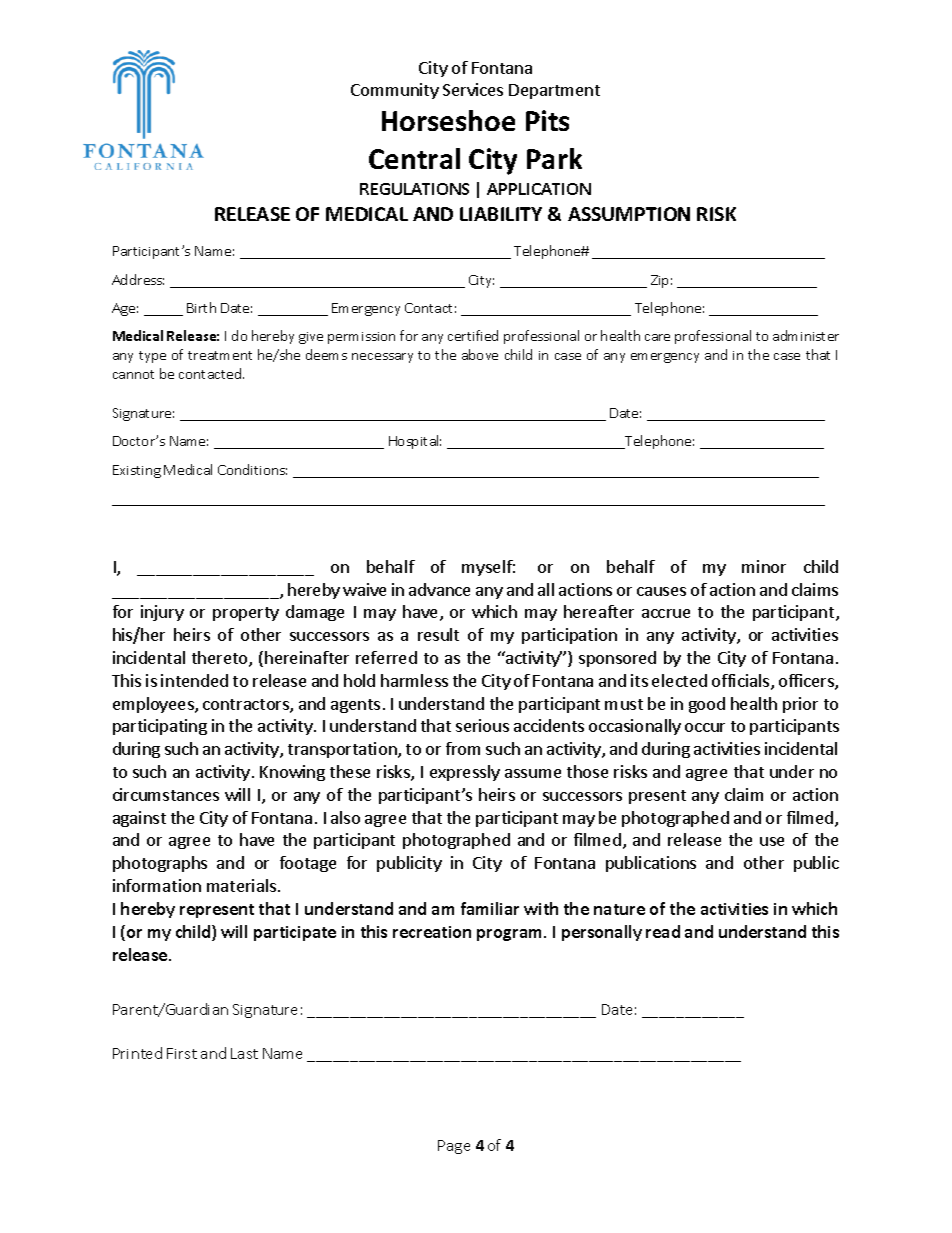 The width and height of the page is (952, 1233). What do you see at coordinates (629, 214) in the page?
I see `ASSUMPTION` at bounding box center [629, 214].
